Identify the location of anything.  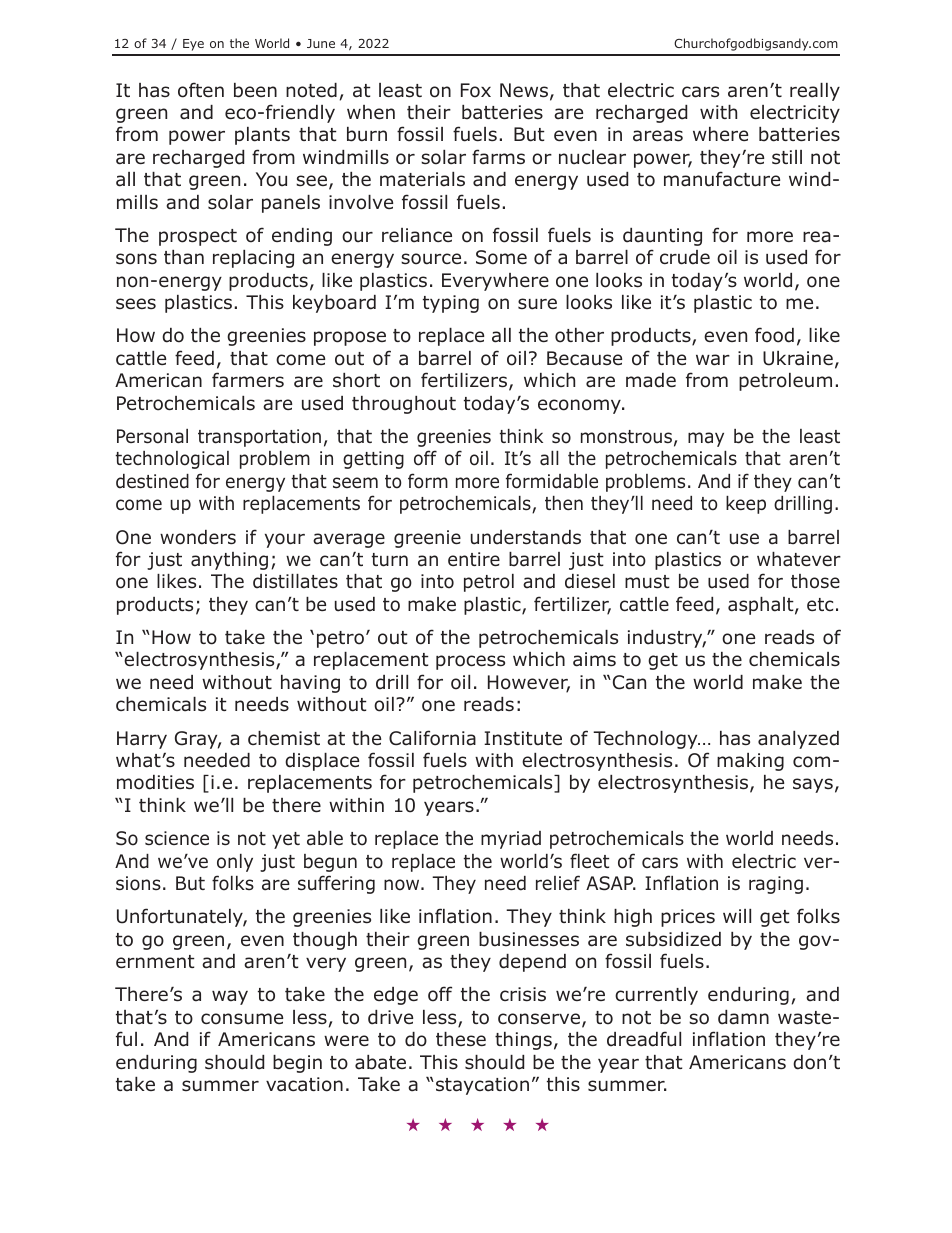
(229, 561).
